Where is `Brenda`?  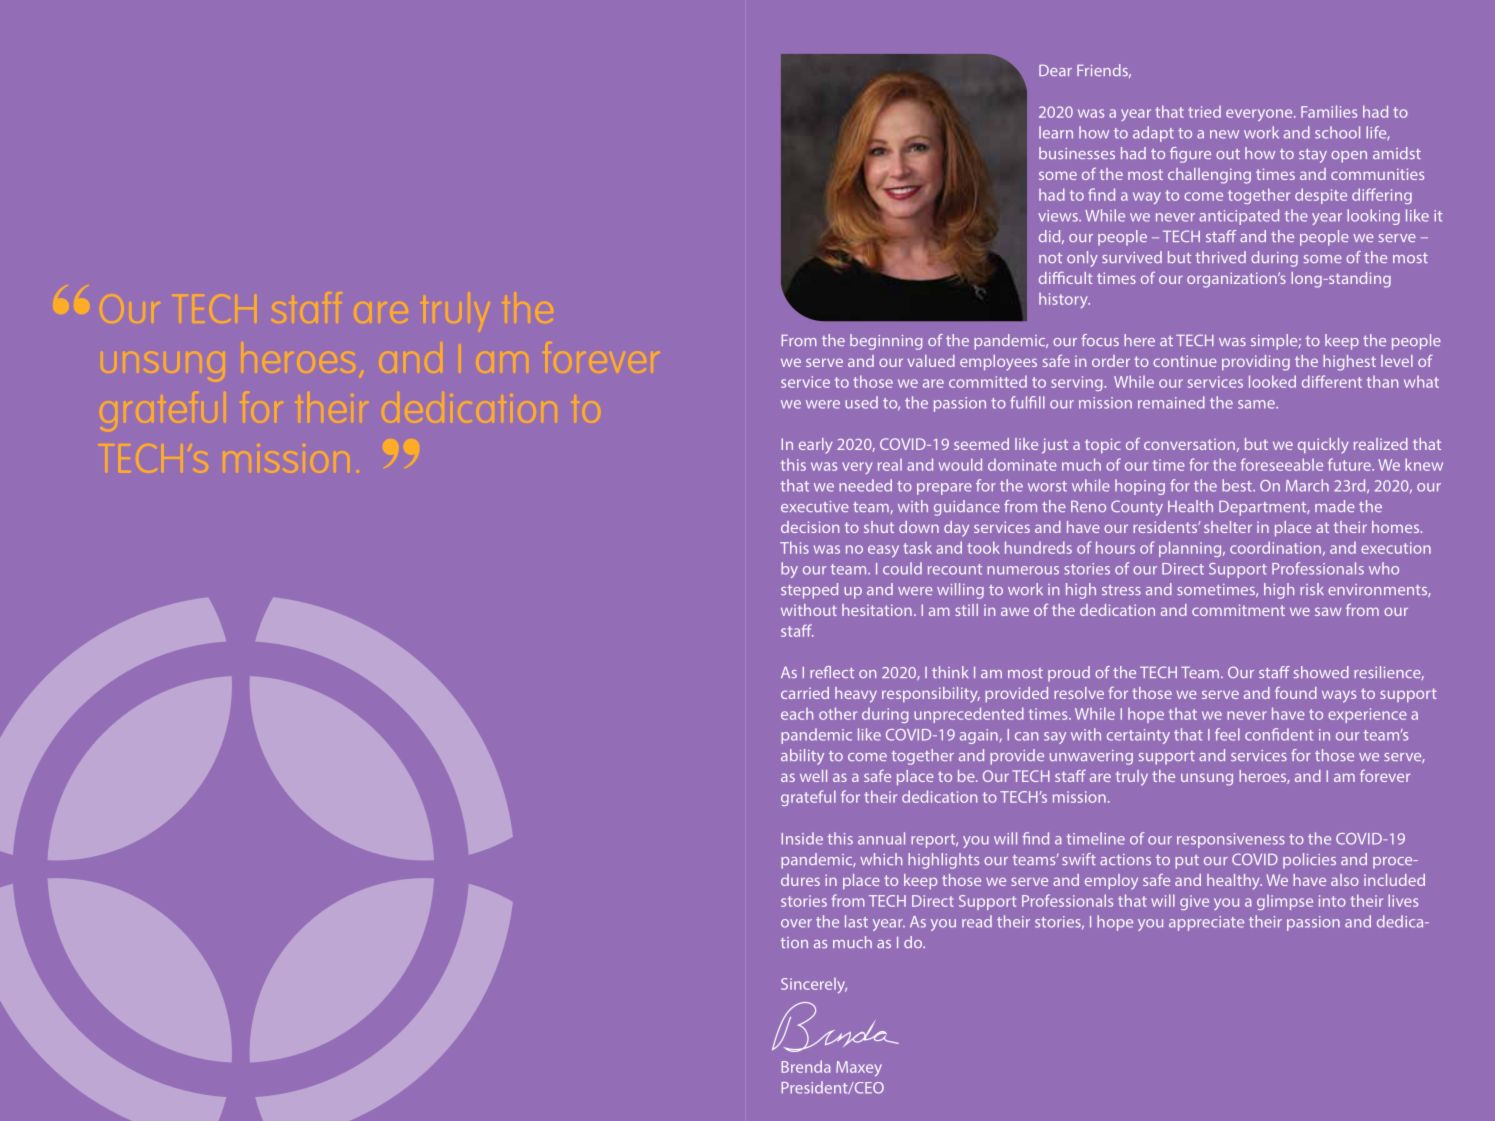
Brenda is located at coordinates (806, 1066).
